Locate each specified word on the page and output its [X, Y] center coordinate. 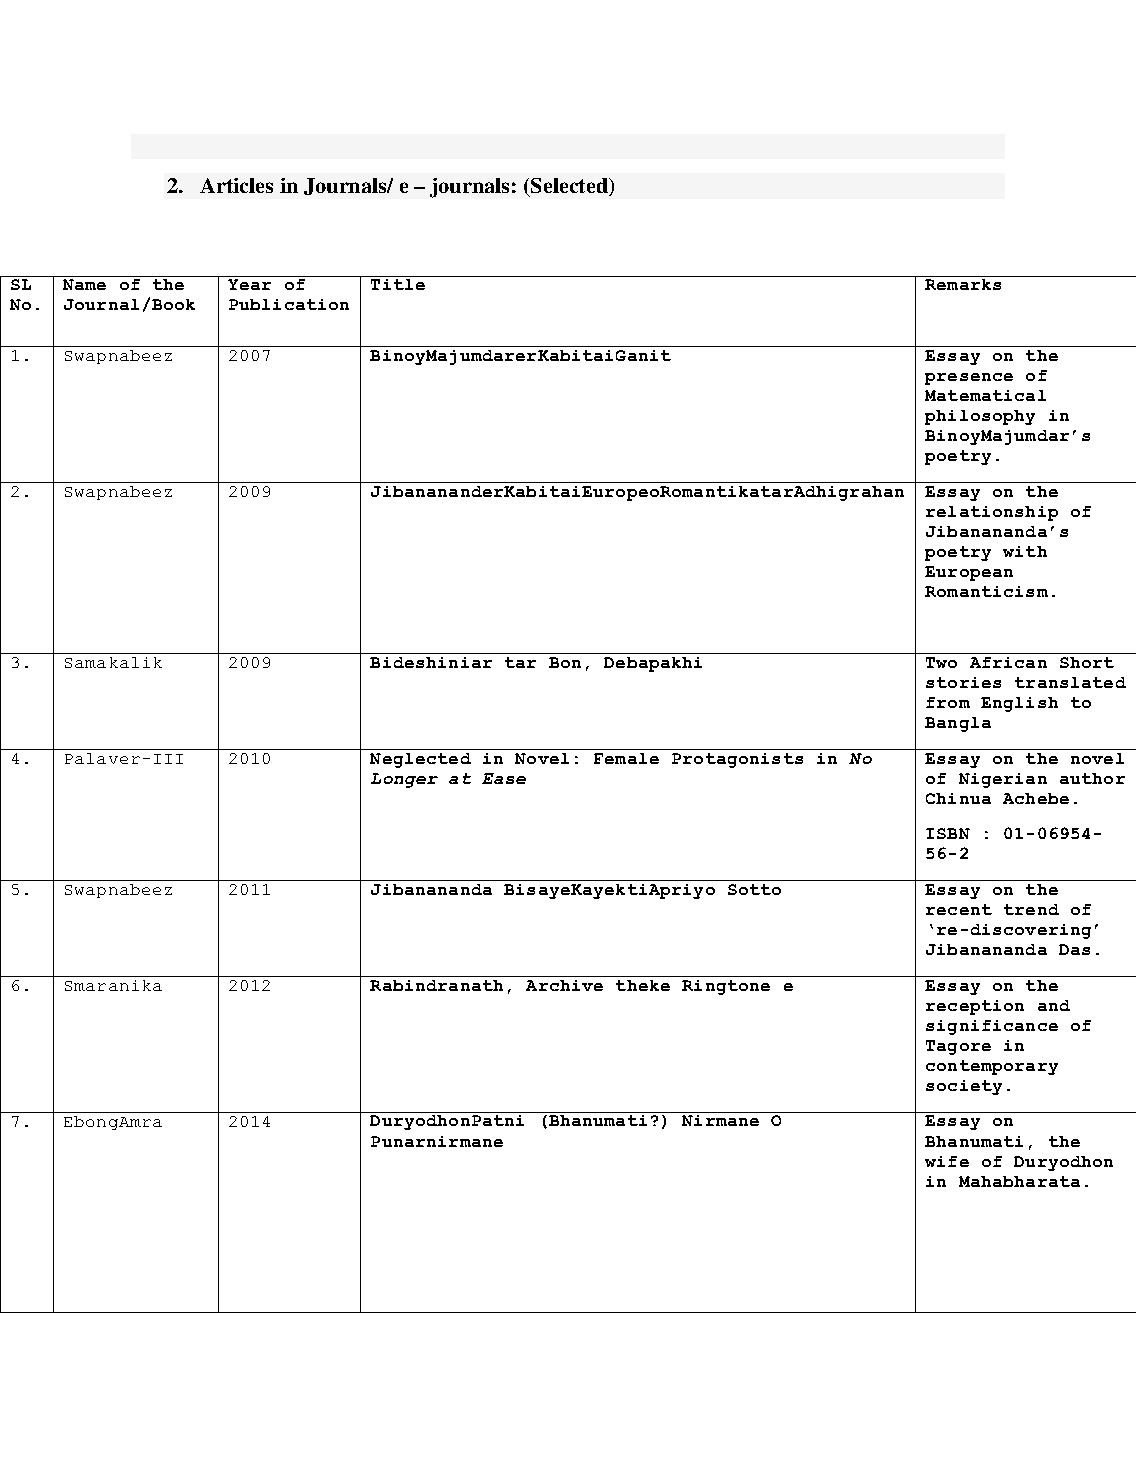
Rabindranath [436, 985]
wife [947, 1161]
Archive [564, 985]
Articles [236, 185]
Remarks [963, 284]
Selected [571, 187]
